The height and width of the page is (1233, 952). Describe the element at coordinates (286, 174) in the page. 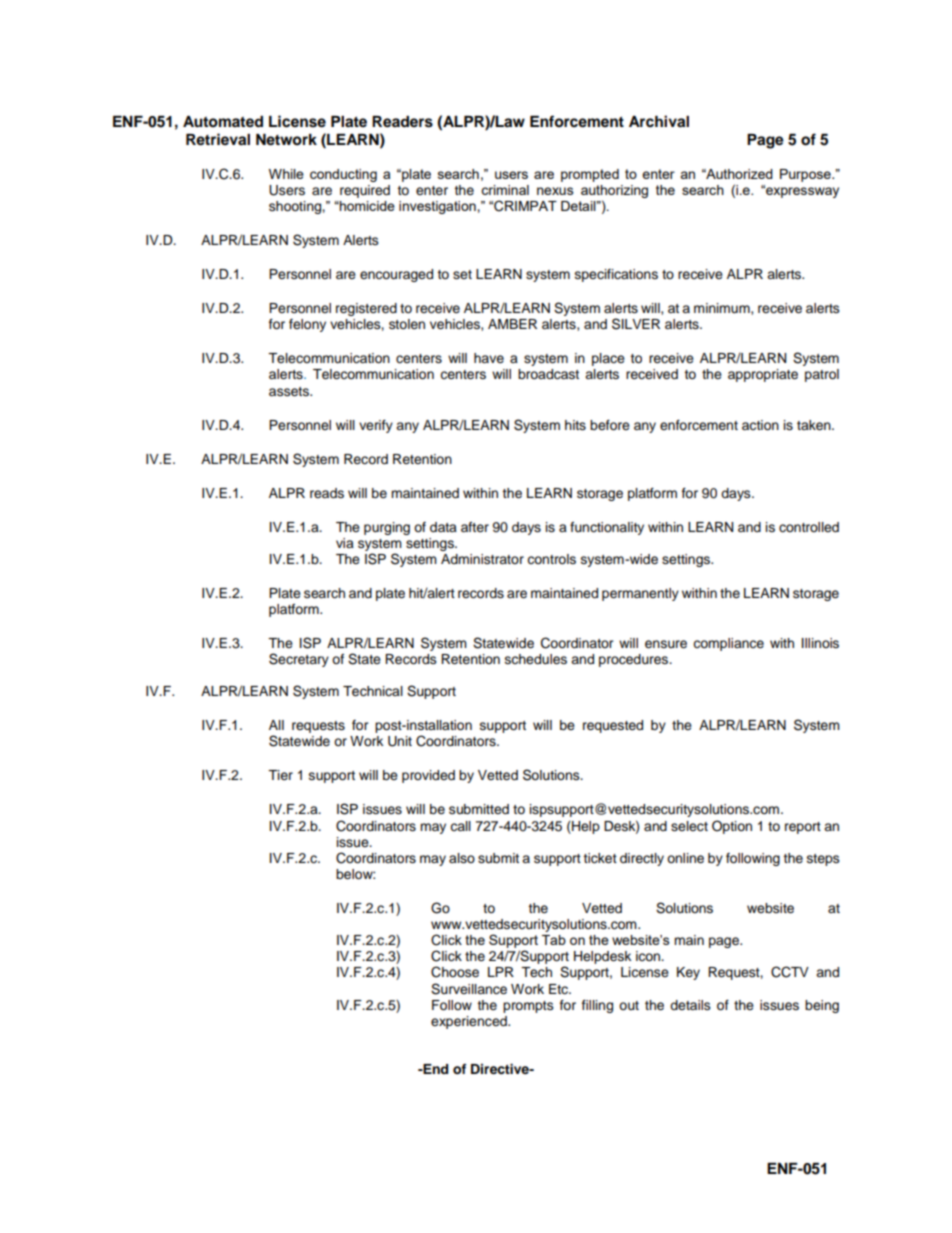

I see `While` at that location.
